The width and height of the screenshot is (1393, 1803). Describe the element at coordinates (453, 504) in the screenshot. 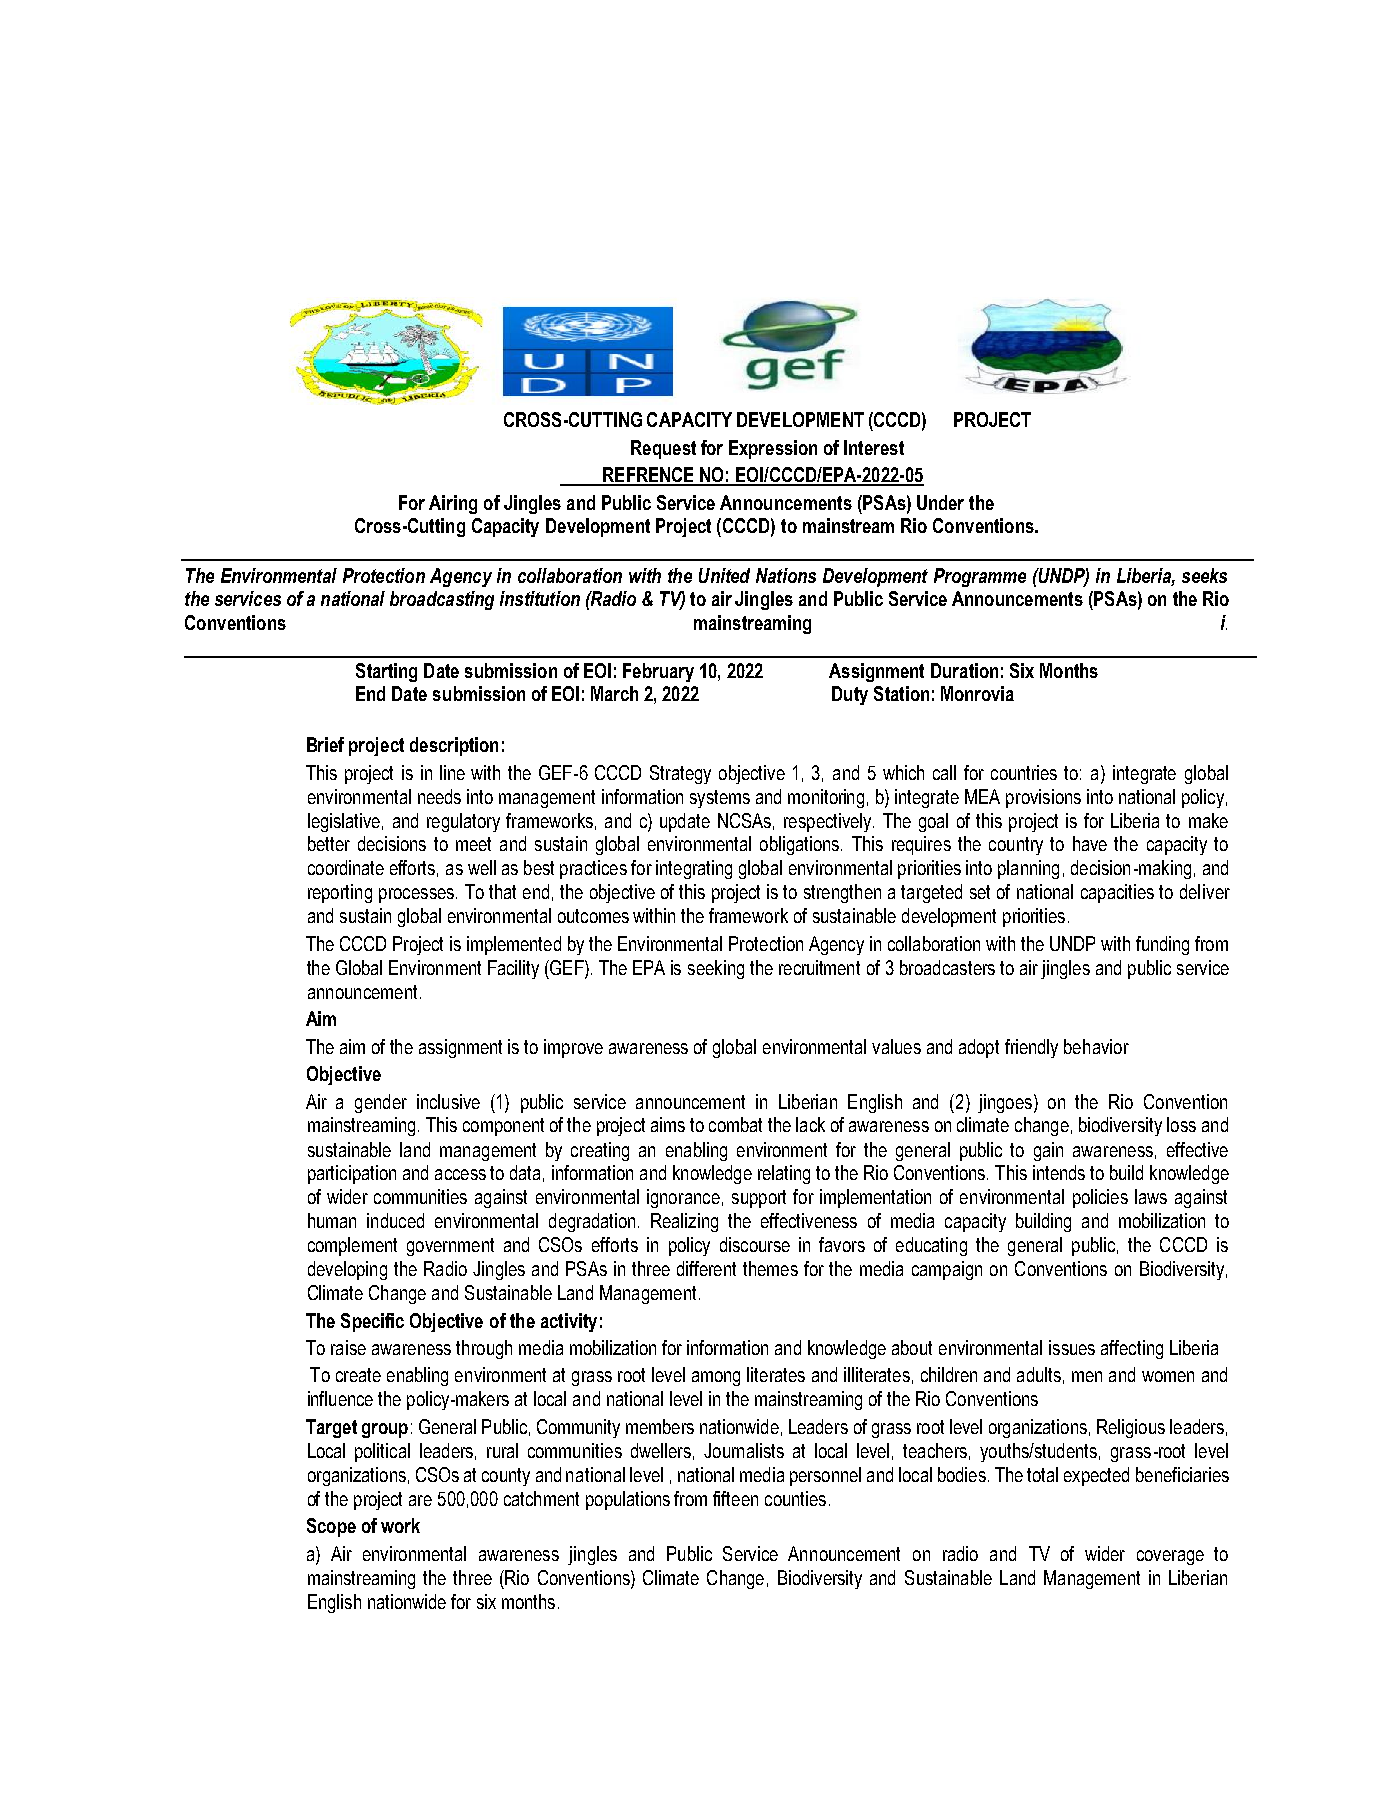

I see `Airing` at that location.
